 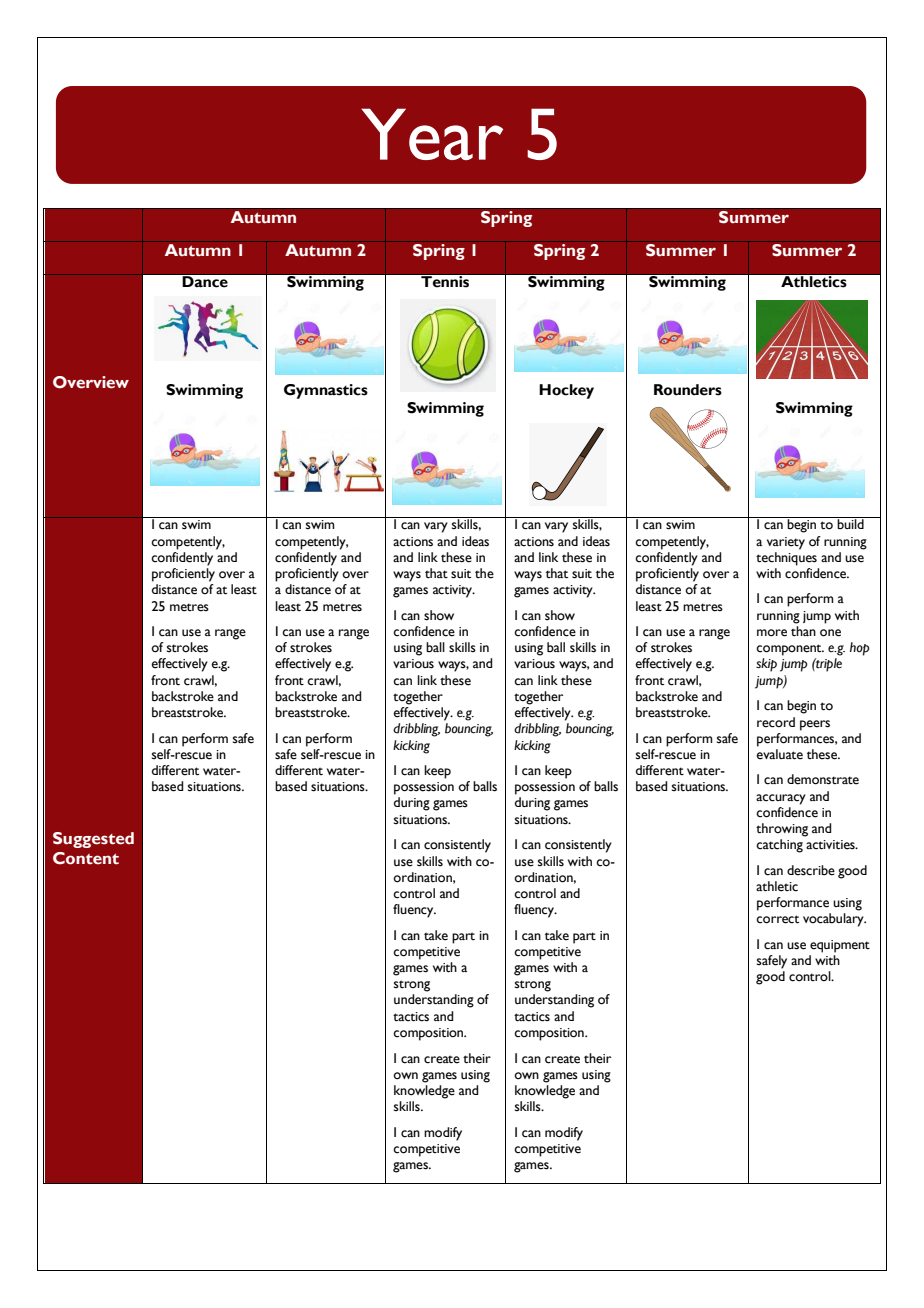 What do you see at coordinates (688, 390) in the screenshot?
I see `Rounders` at bounding box center [688, 390].
